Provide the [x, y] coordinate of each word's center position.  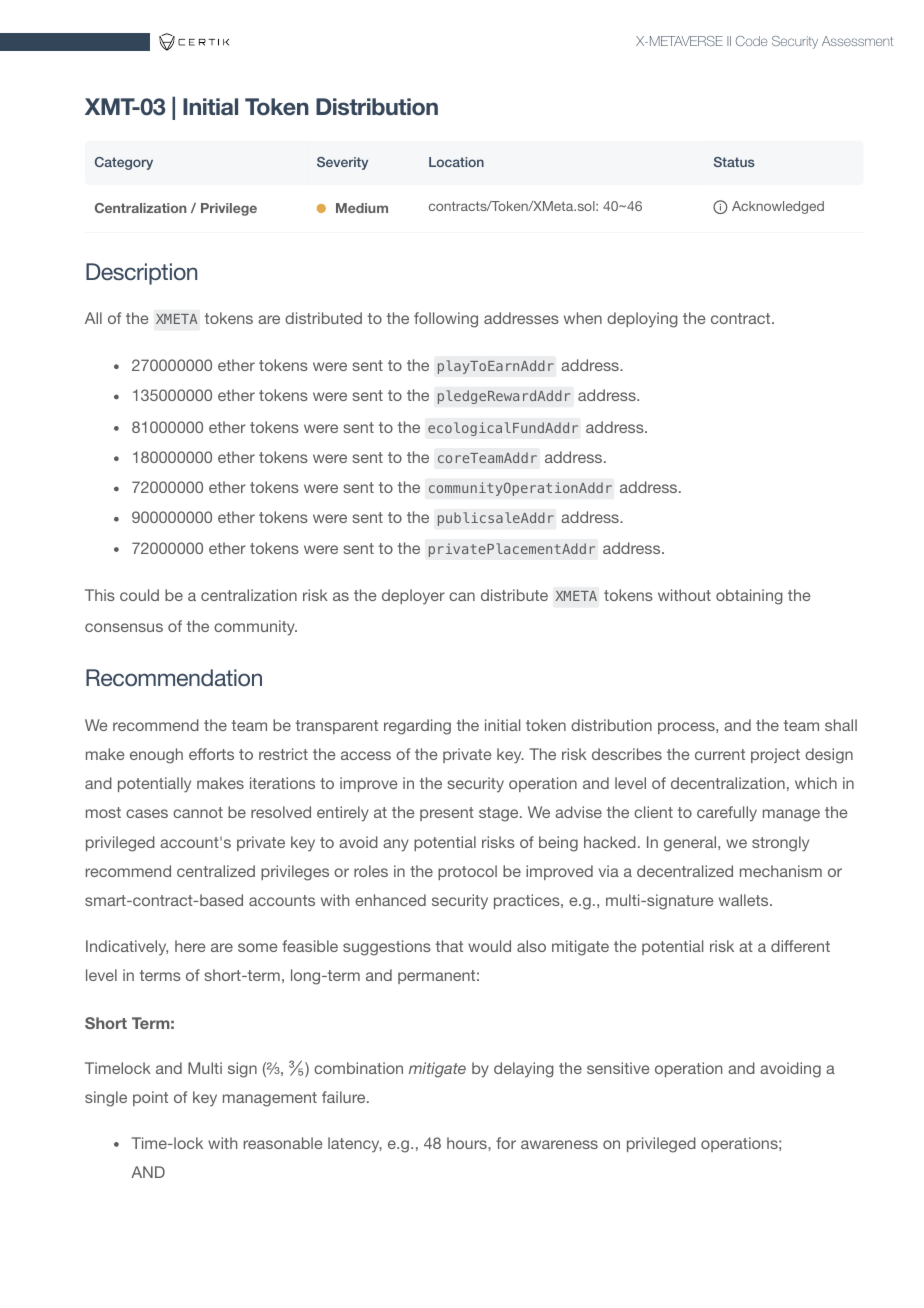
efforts [211, 754]
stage [500, 814]
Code [751, 41]
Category [124, 163]
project [775, 755]
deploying [642, 320]
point [150, 1098]
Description [141, 274]
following [446, 320]
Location [456, 162]
